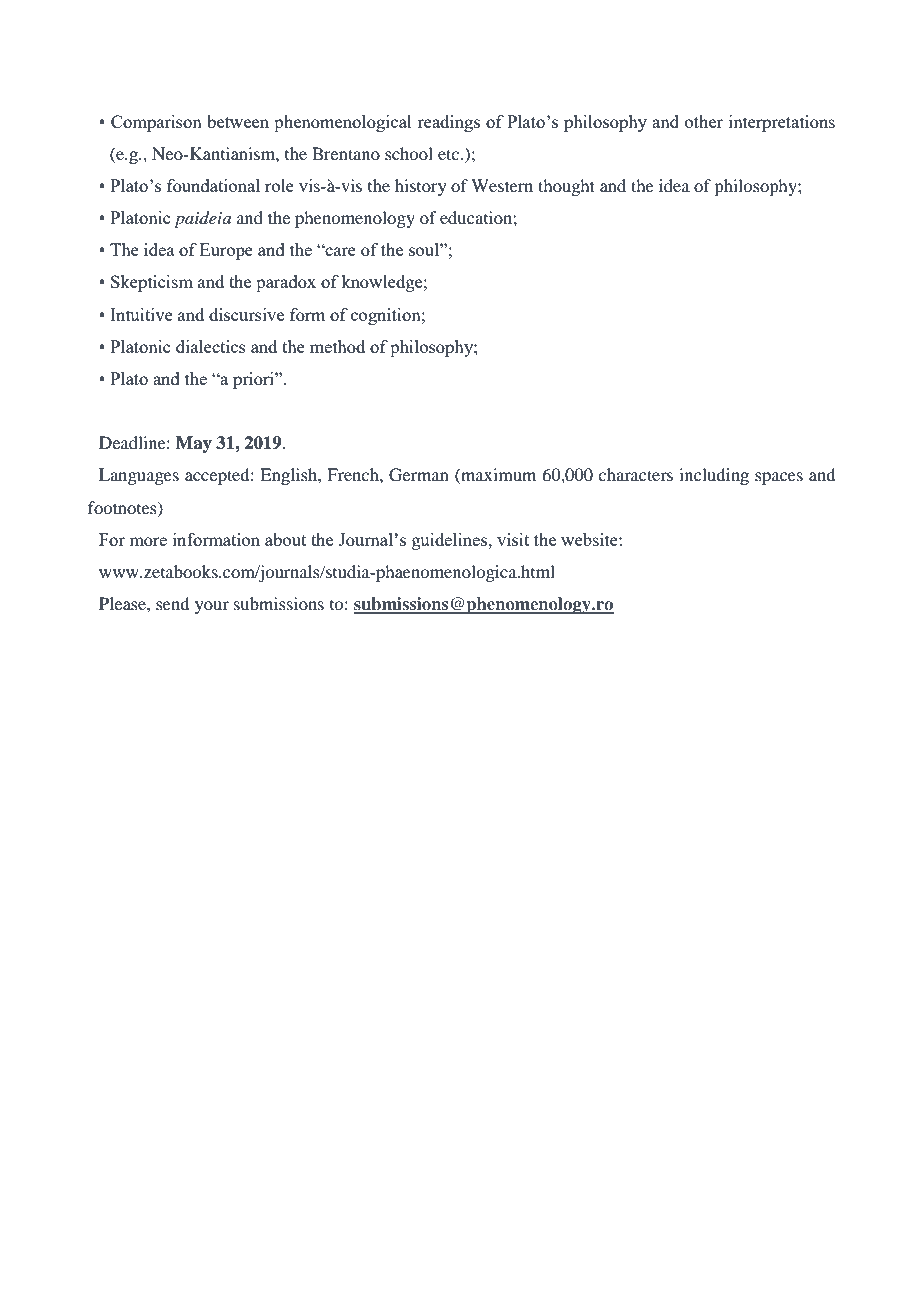 The width and height of the screenshot is (924, 1308). Describe the element at coordinates (139, 476) in the screenshot. I see `Languages` at that location.
